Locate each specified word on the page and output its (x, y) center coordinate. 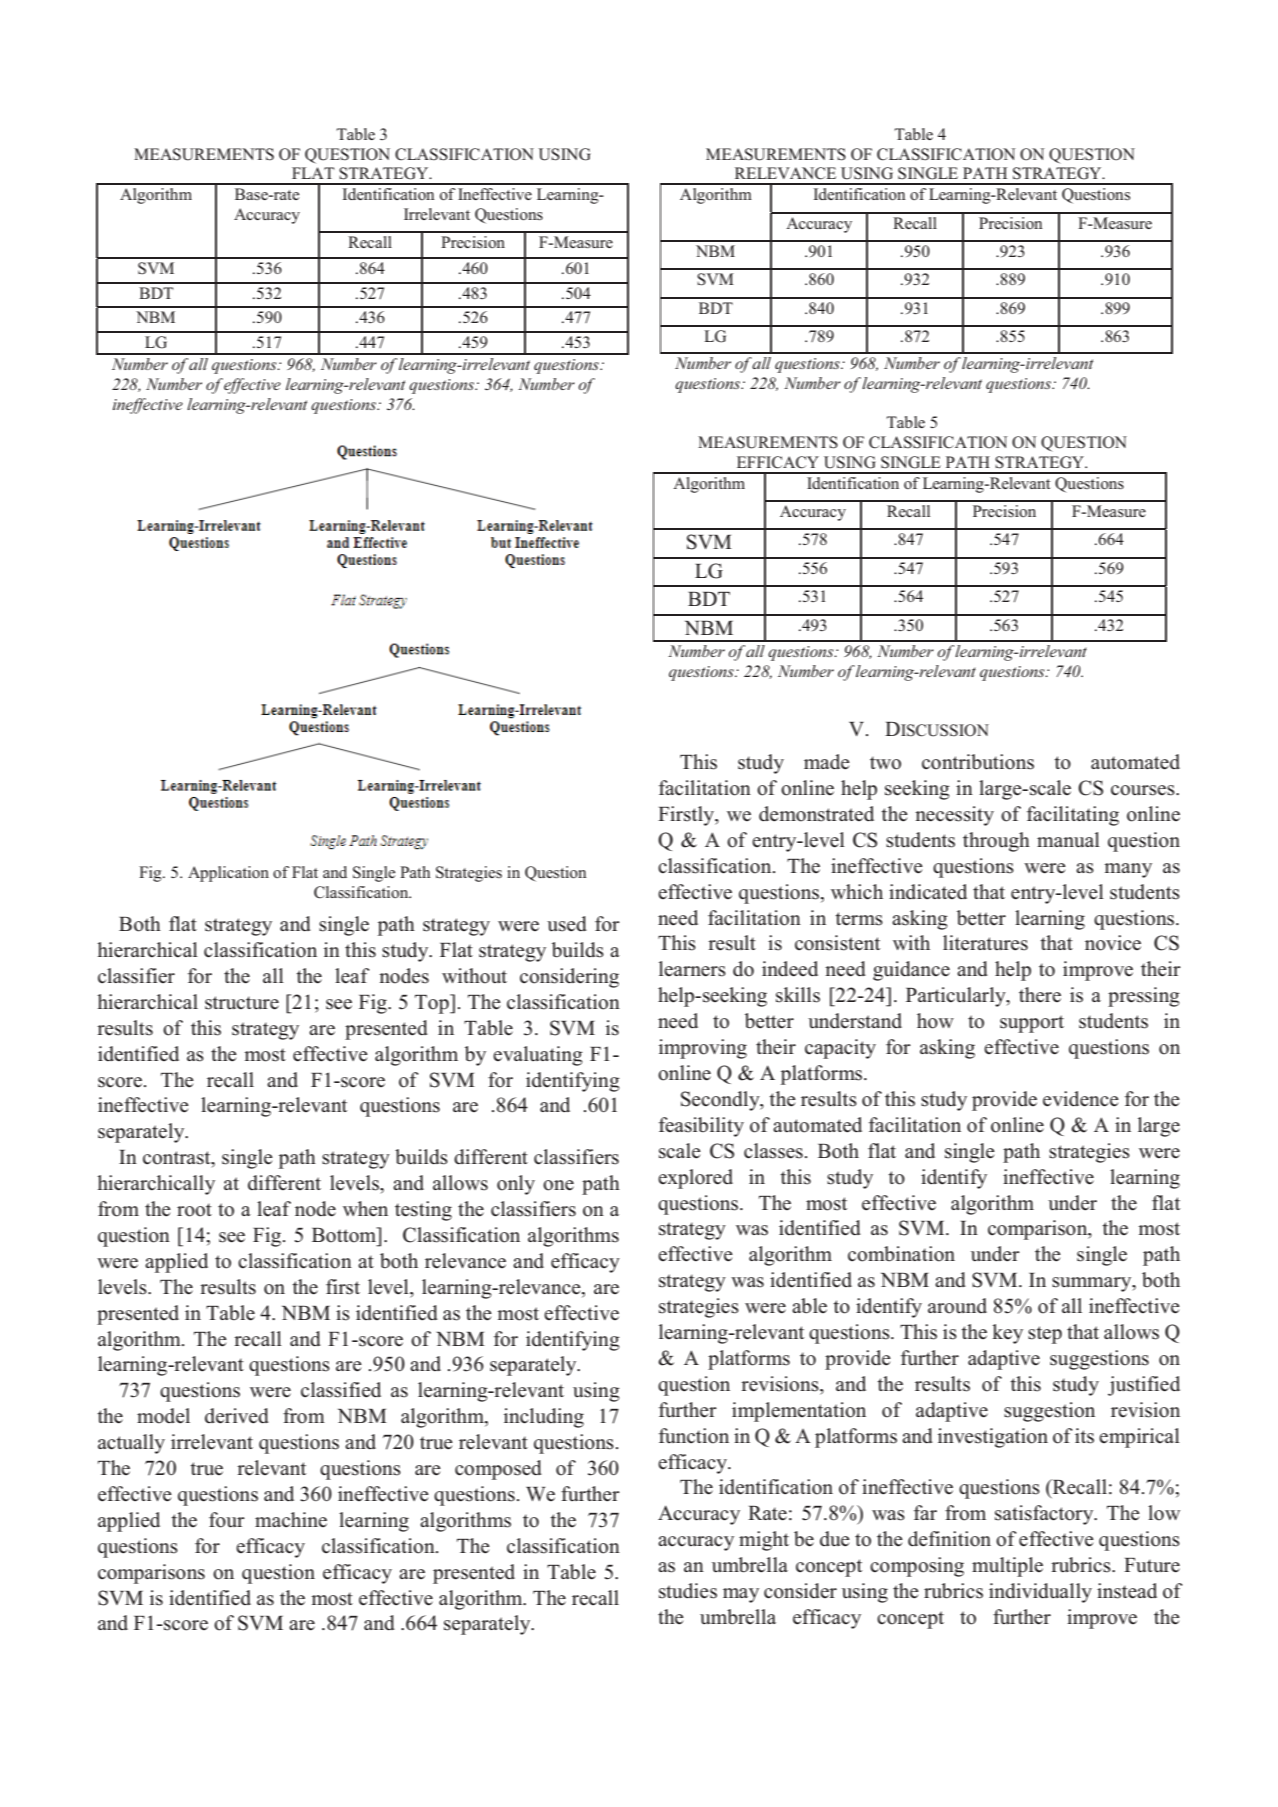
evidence (1081, 1099)
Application (228, 874)
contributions (978, 762)
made (827, 762)
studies (688, 1591)
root (194, 1210)
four (227, 1520)
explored (695, 1179)
